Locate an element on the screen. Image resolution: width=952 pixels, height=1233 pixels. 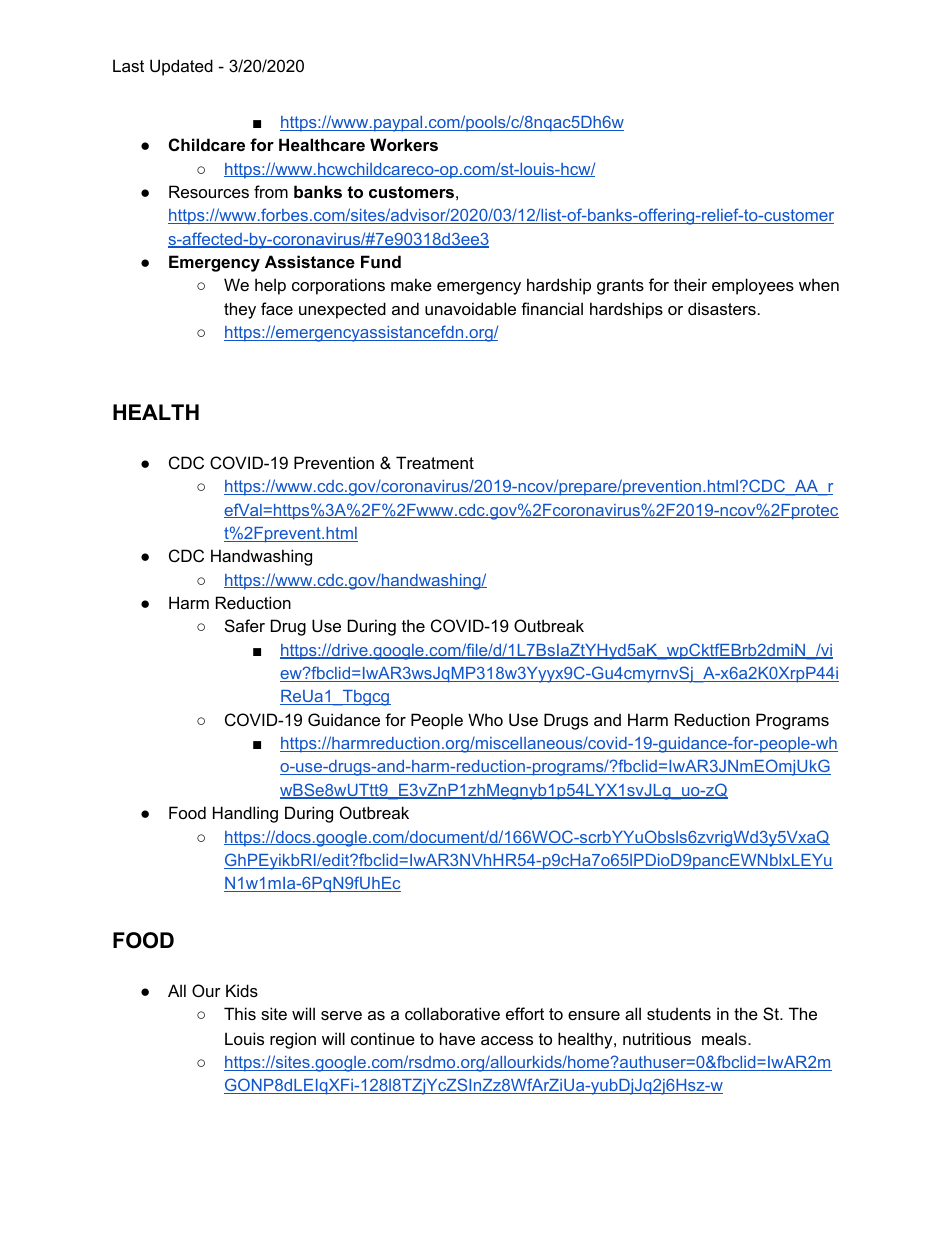
students is located at coordinates (679, 1013).
